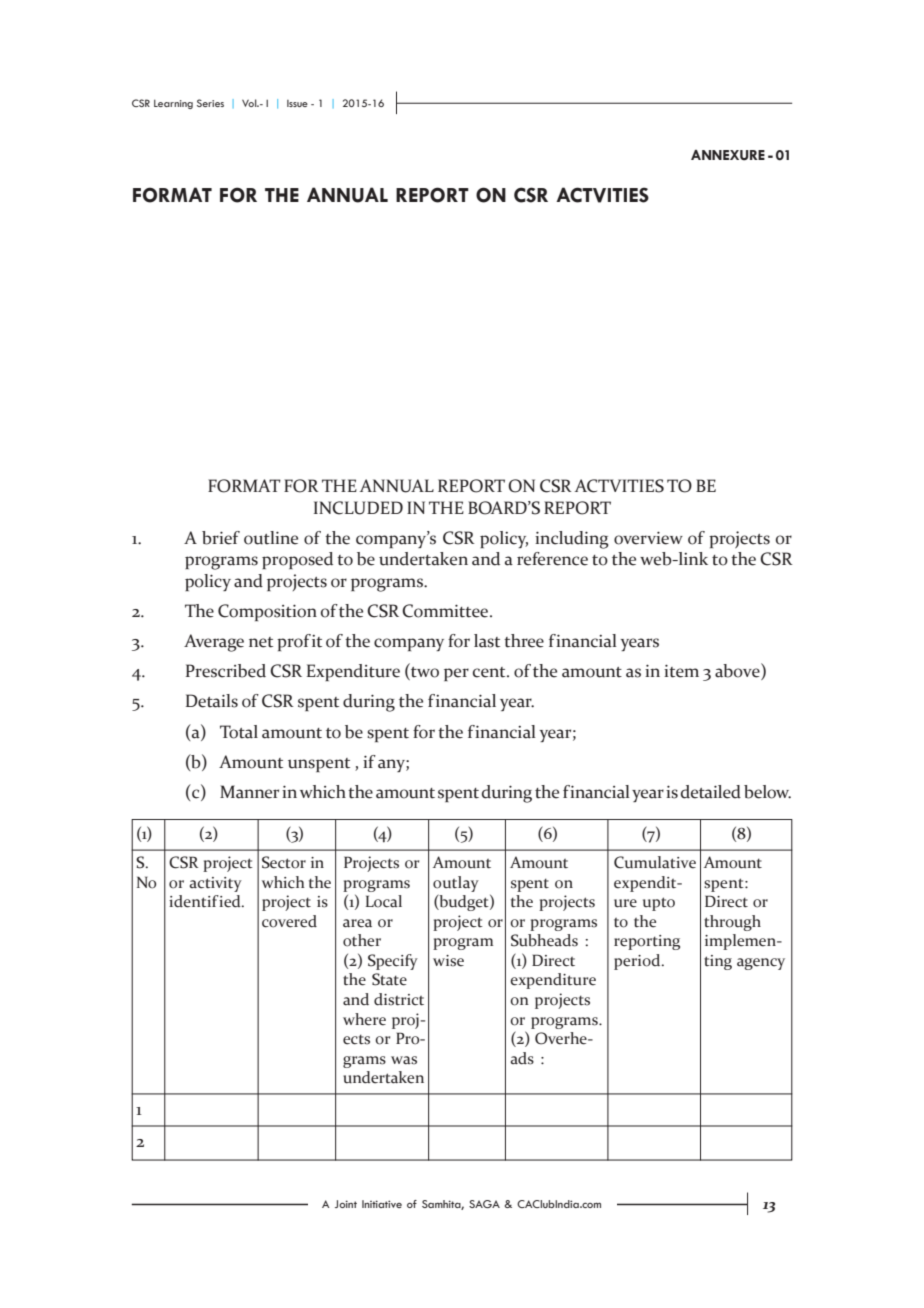  Describe the element at coordinates (346, 1204) in the screenshot. I see `Joint` at that location.
